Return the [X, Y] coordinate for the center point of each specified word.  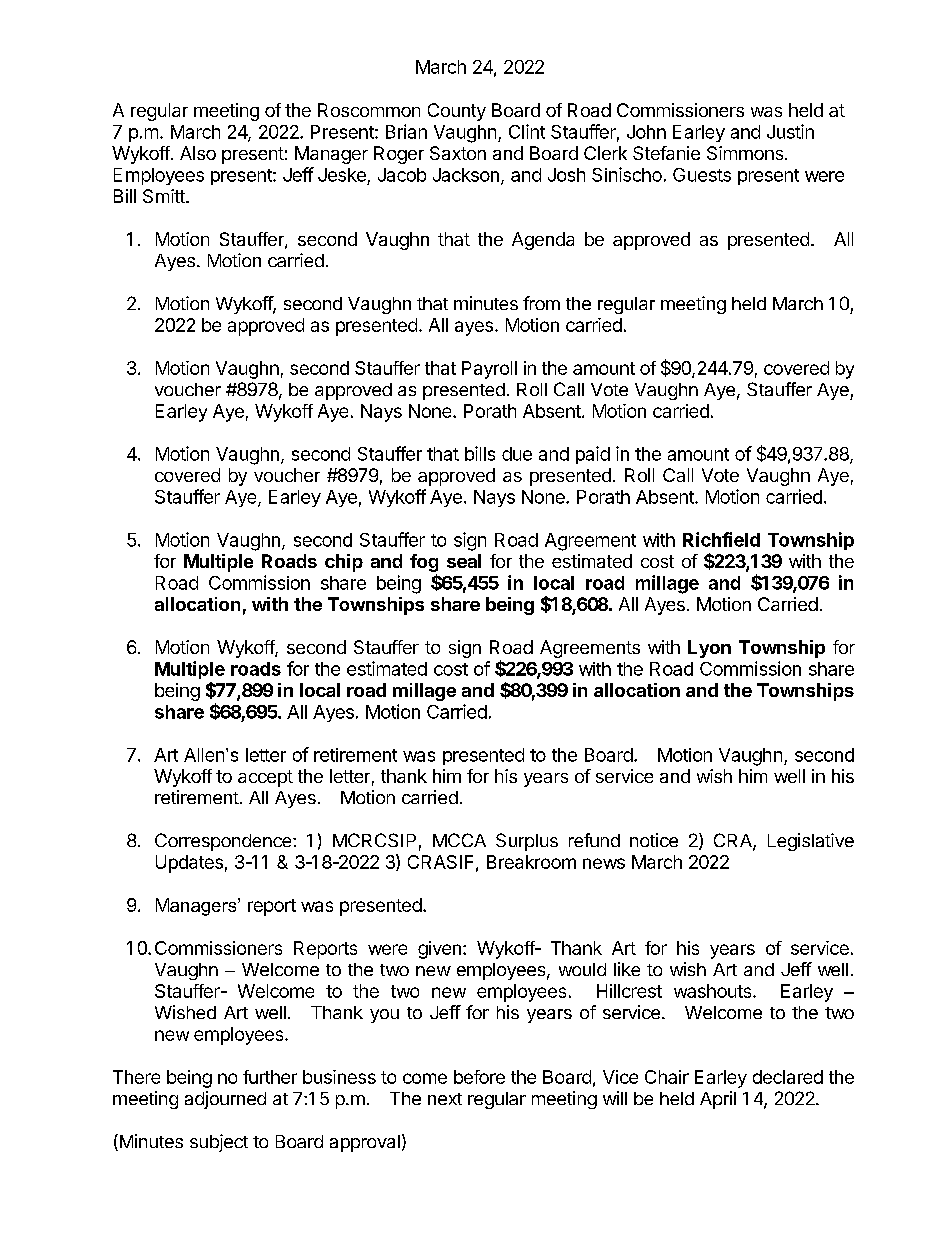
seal [464, 561]
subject [219, 1143]
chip [344, 563]
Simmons [746, 153]
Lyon [709, 649]
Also [198, 153]
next [445, 1099]
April [718, 1100]
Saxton [458, 153]
